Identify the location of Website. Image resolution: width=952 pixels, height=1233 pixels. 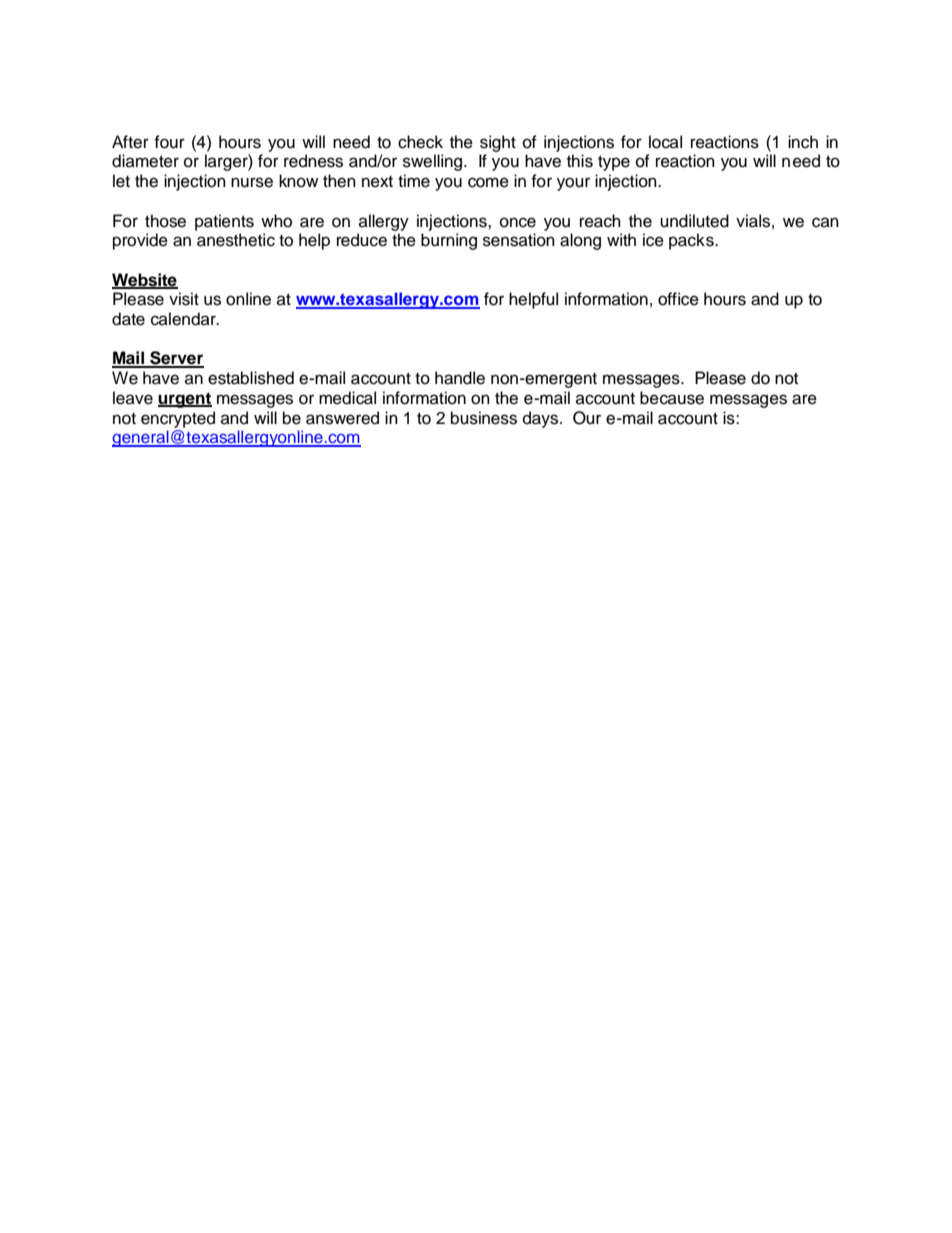
(145, 280).
